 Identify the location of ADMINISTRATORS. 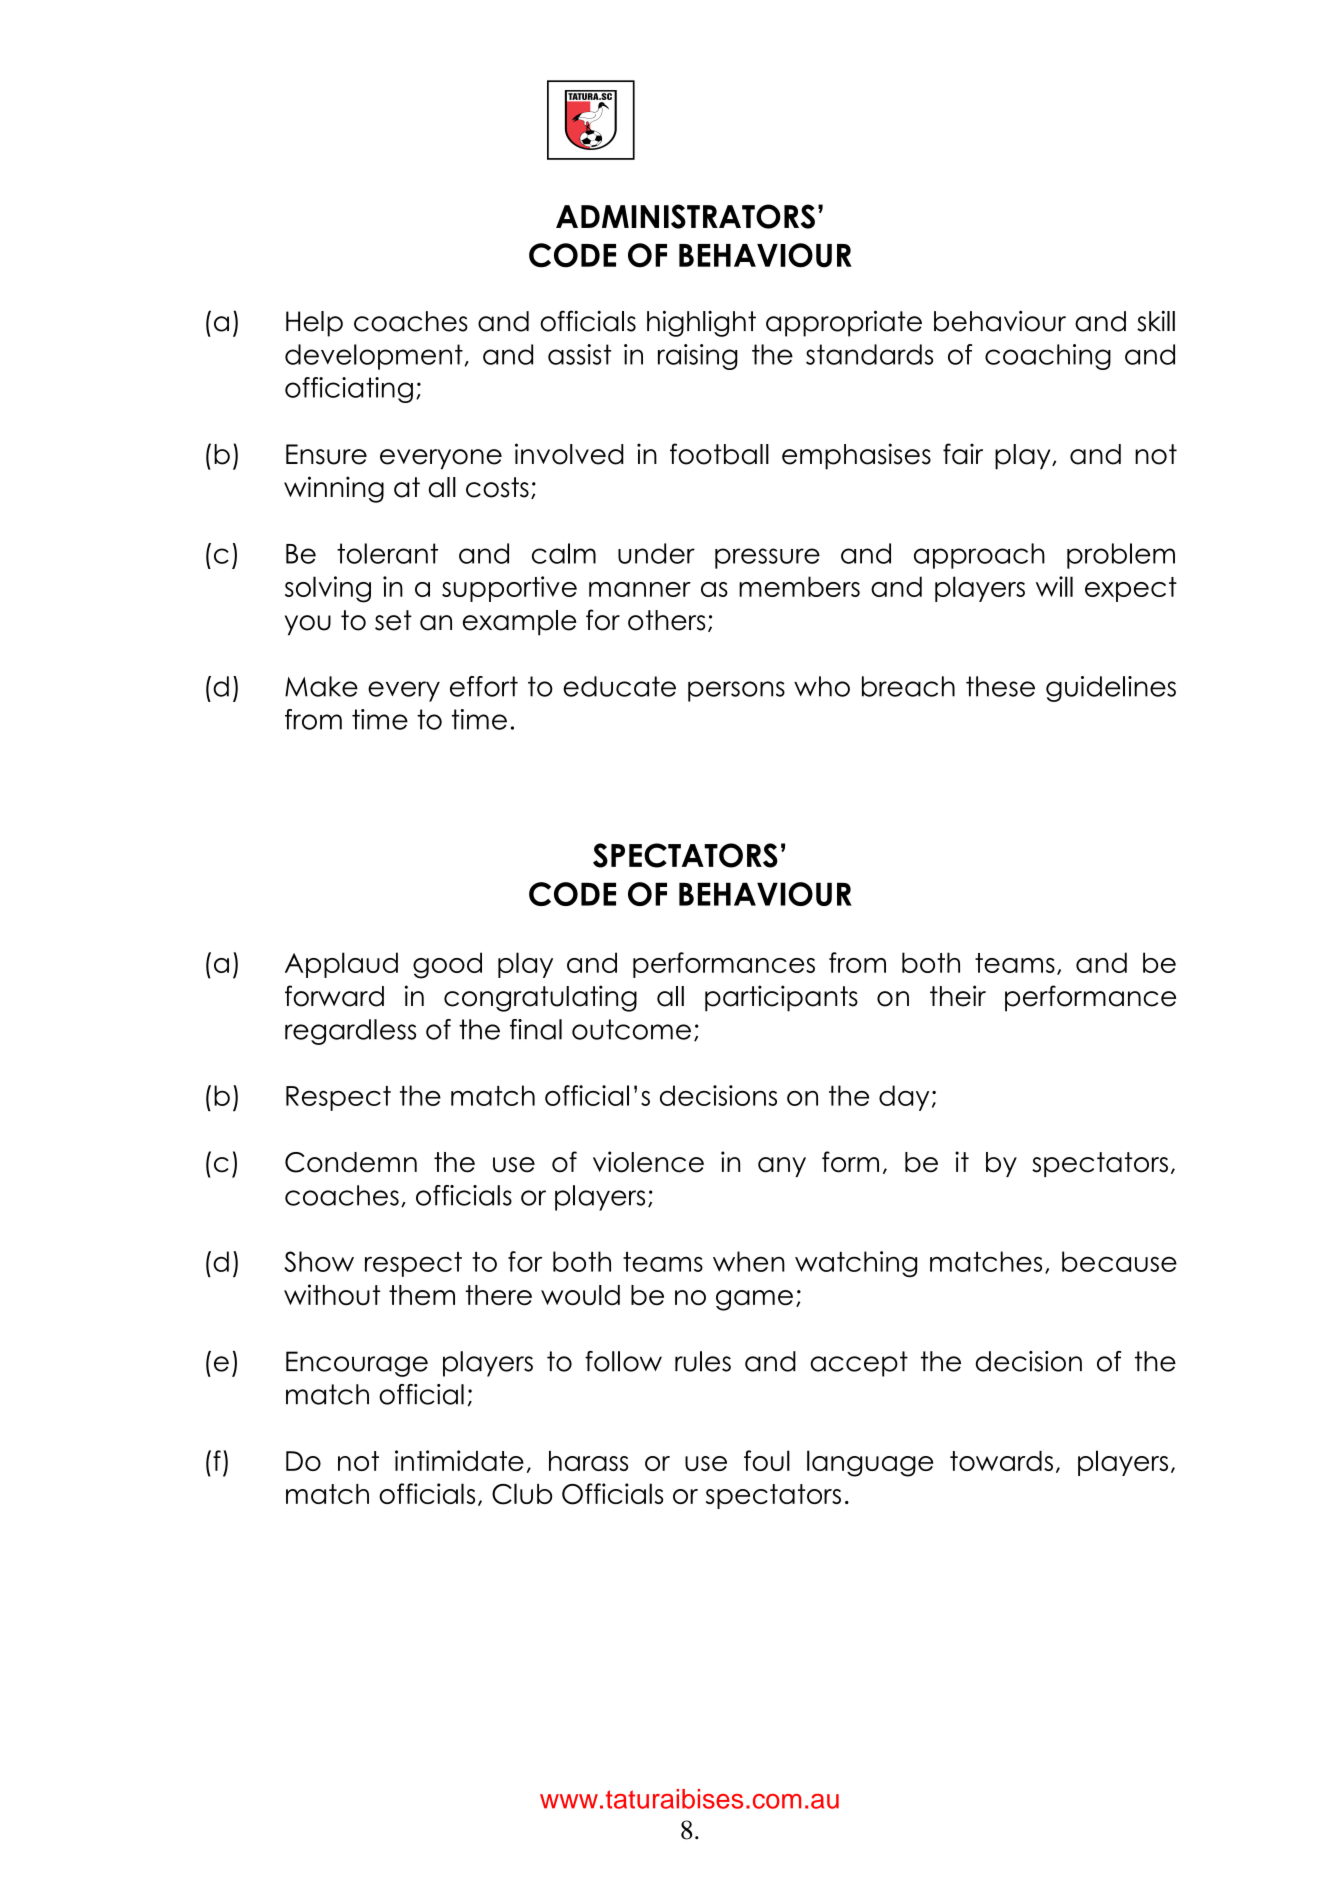
(685, 216).
